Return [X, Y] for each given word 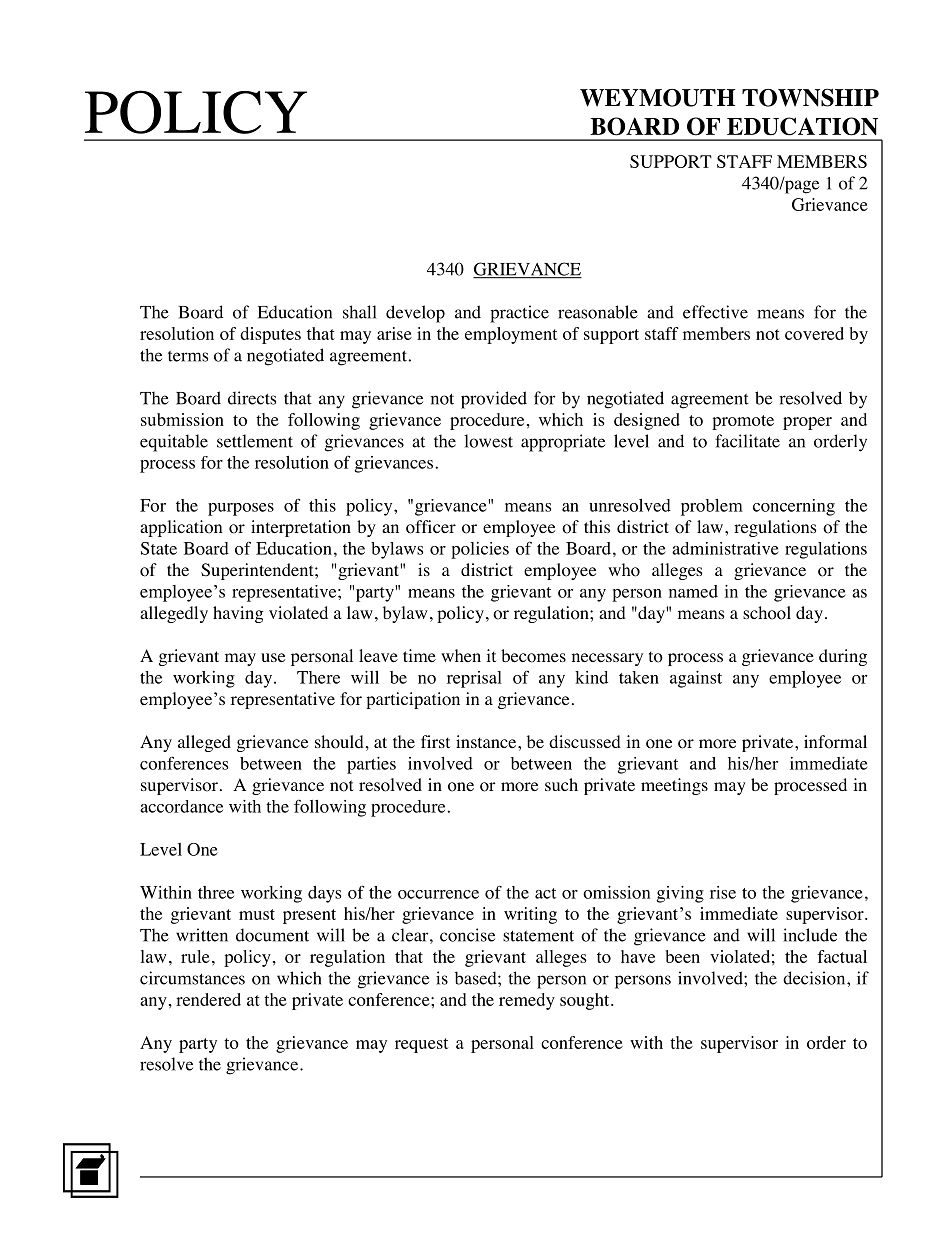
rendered [208, 999]
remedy [527, 1001]
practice [519, 314]
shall [360, 312]
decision [815, 978]
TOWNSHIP [810, 98]
